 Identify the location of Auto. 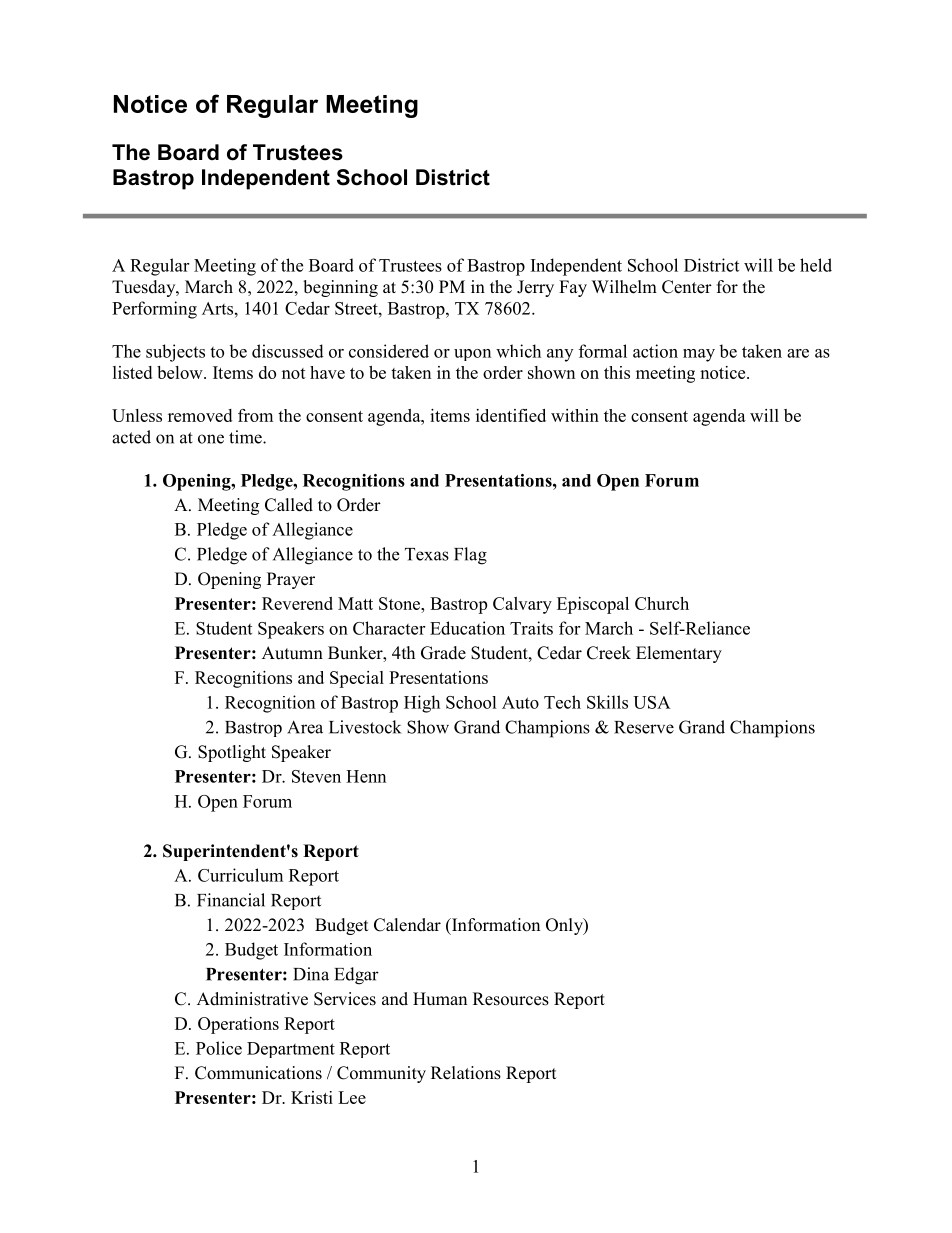
(520, 702).
